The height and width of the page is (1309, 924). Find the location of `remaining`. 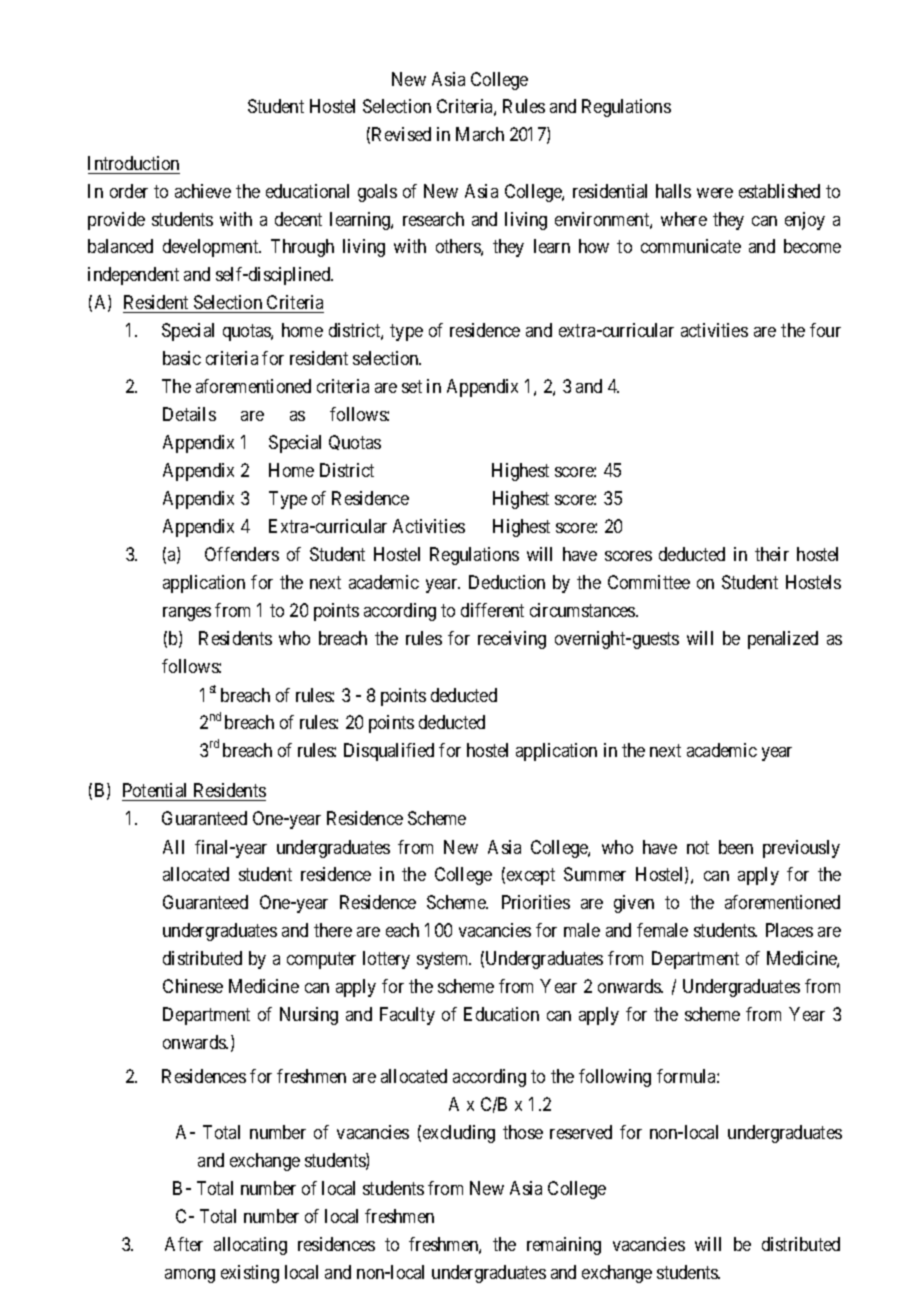

remaining is located at coordinates (564, 1246).
